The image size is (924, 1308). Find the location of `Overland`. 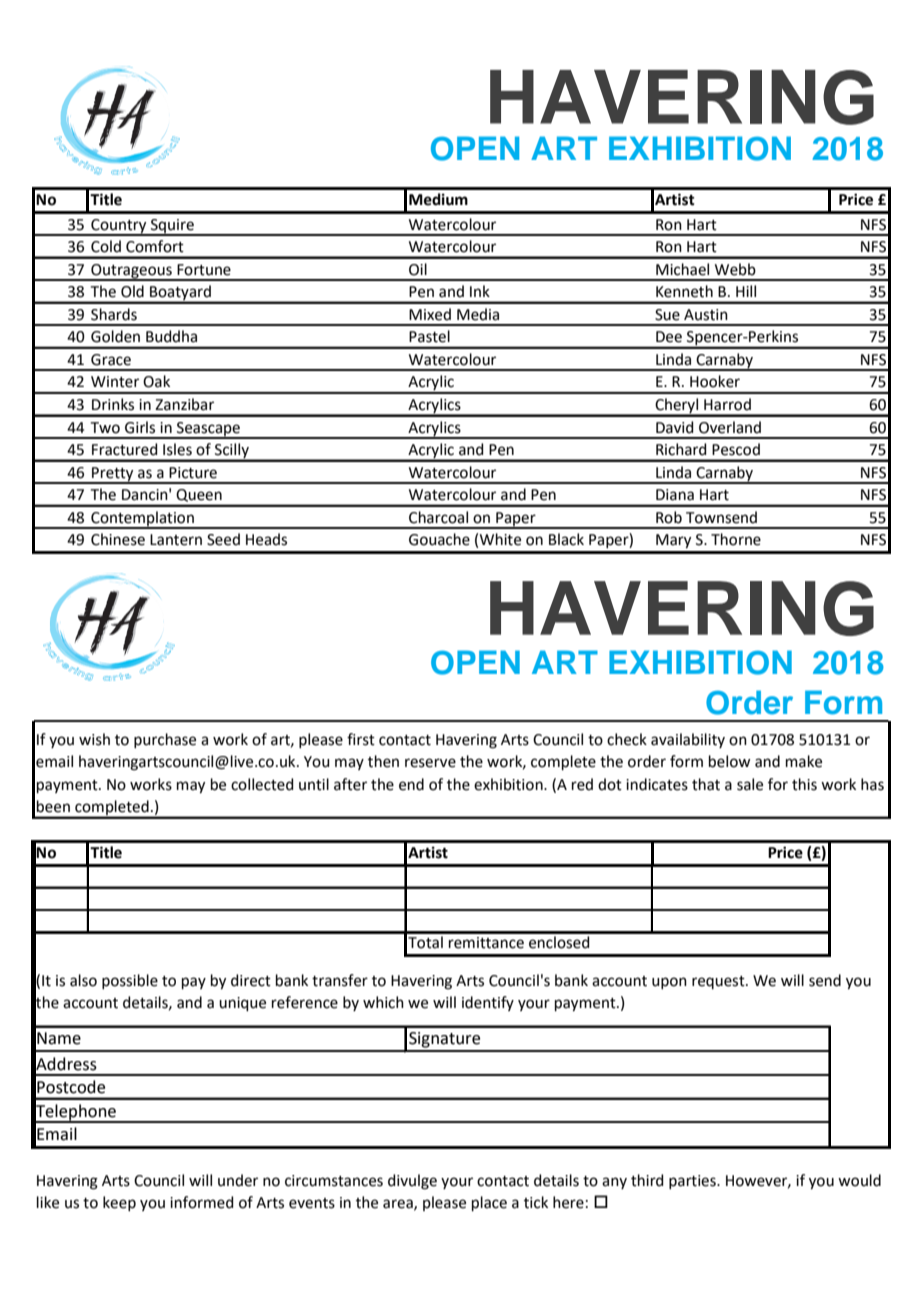

Overland is located at coordinates (730, 427).
